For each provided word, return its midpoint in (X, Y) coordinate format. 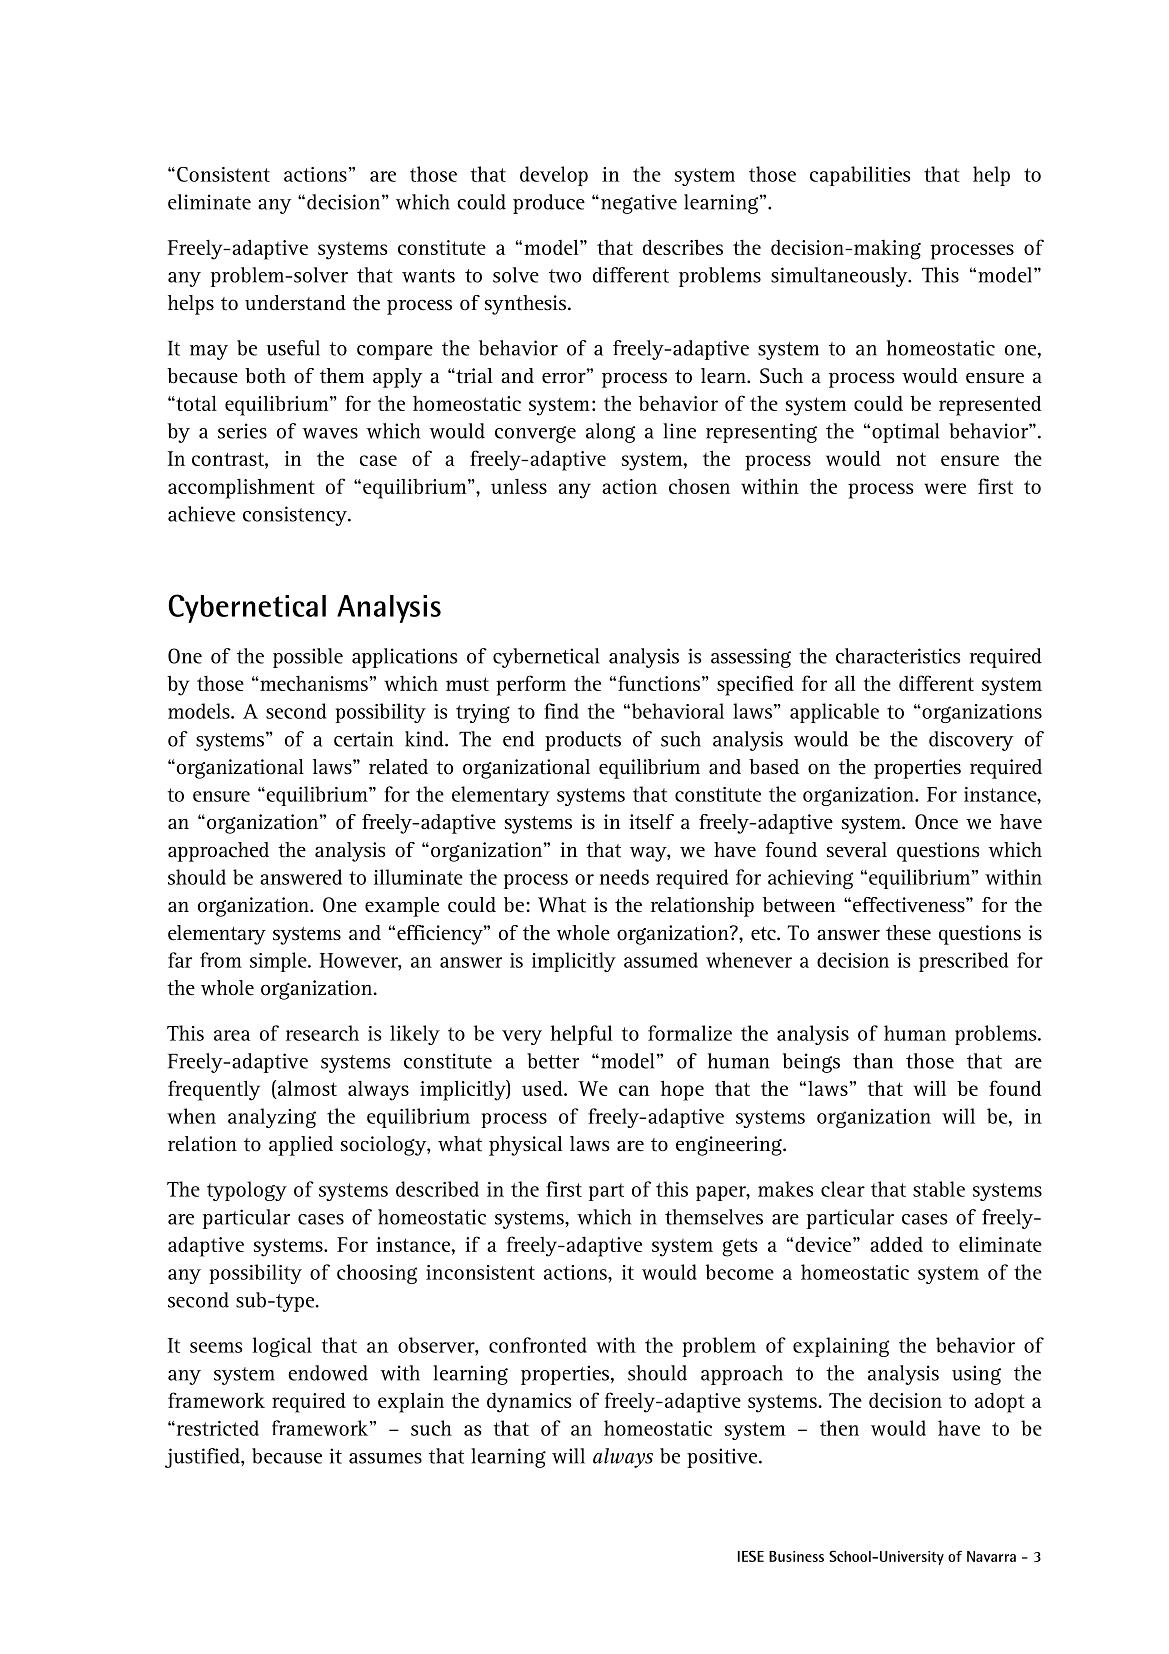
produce (549, 204)
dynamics (529, 1403)
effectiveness (910, 905)
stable (939, 1189)
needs (624, 877)
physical (526, 1146)
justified (203, 1458)
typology (247, 1191)
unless (519, 486)
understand (295, 303)
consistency (296, 516)
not (911, 459)
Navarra (991, 1556)
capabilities (860, 176)
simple (279, 962)
